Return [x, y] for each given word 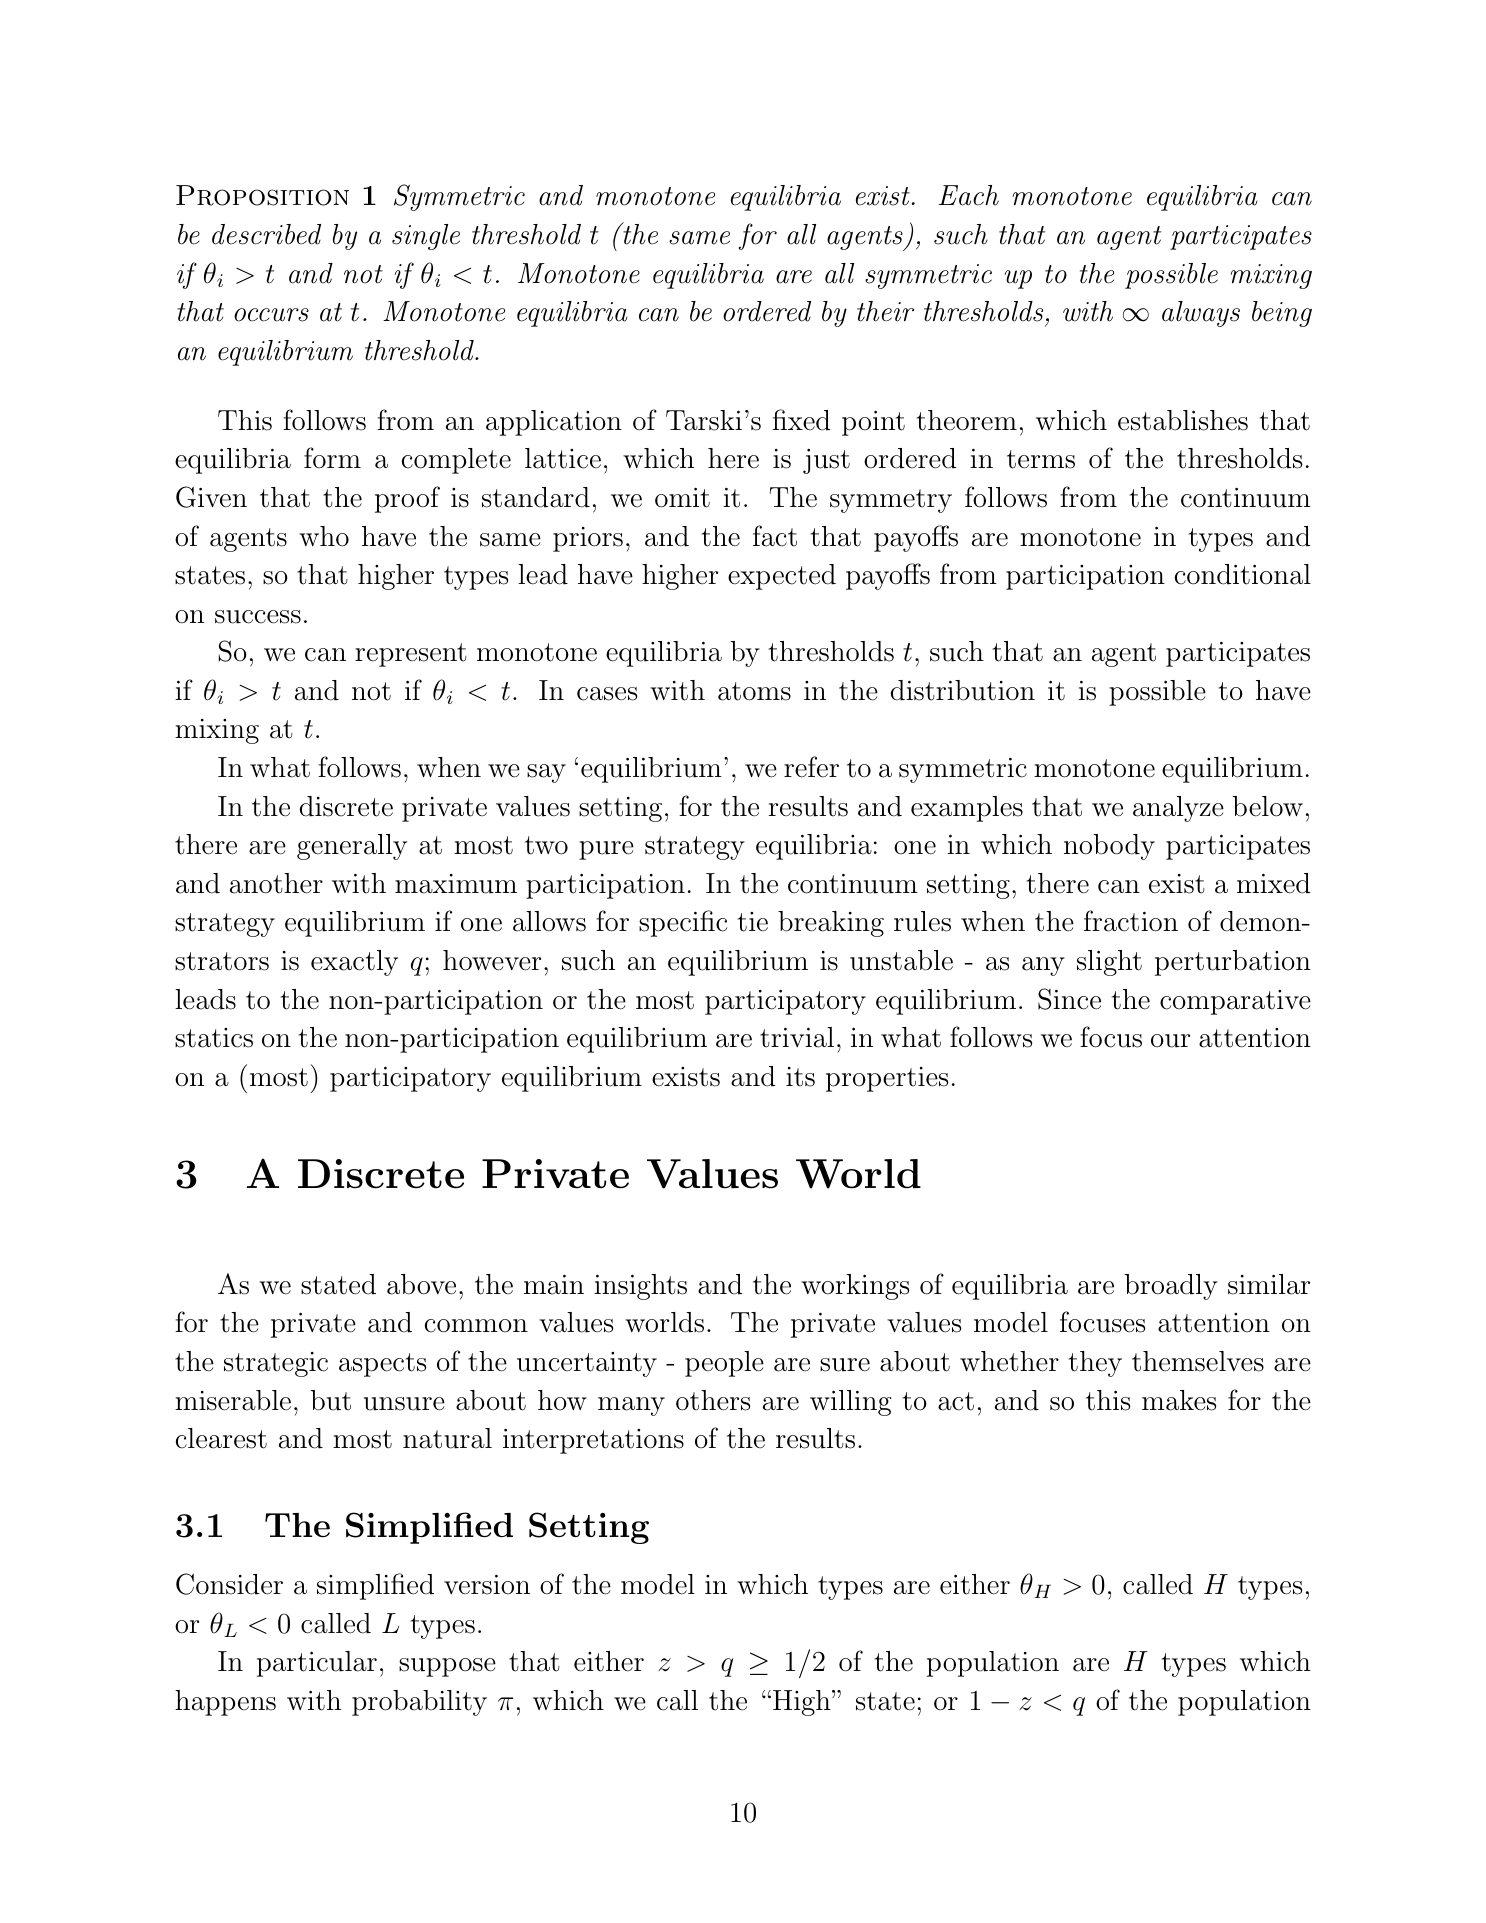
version [487, 1585]
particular [317, 1664]
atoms [754, 691]
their [885, 311]
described [266, 234]
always [1201, 314]
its [800, 1077]
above [421, 1284]
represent [411, 655]
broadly [1171, 1287]
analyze [1178, 809]
